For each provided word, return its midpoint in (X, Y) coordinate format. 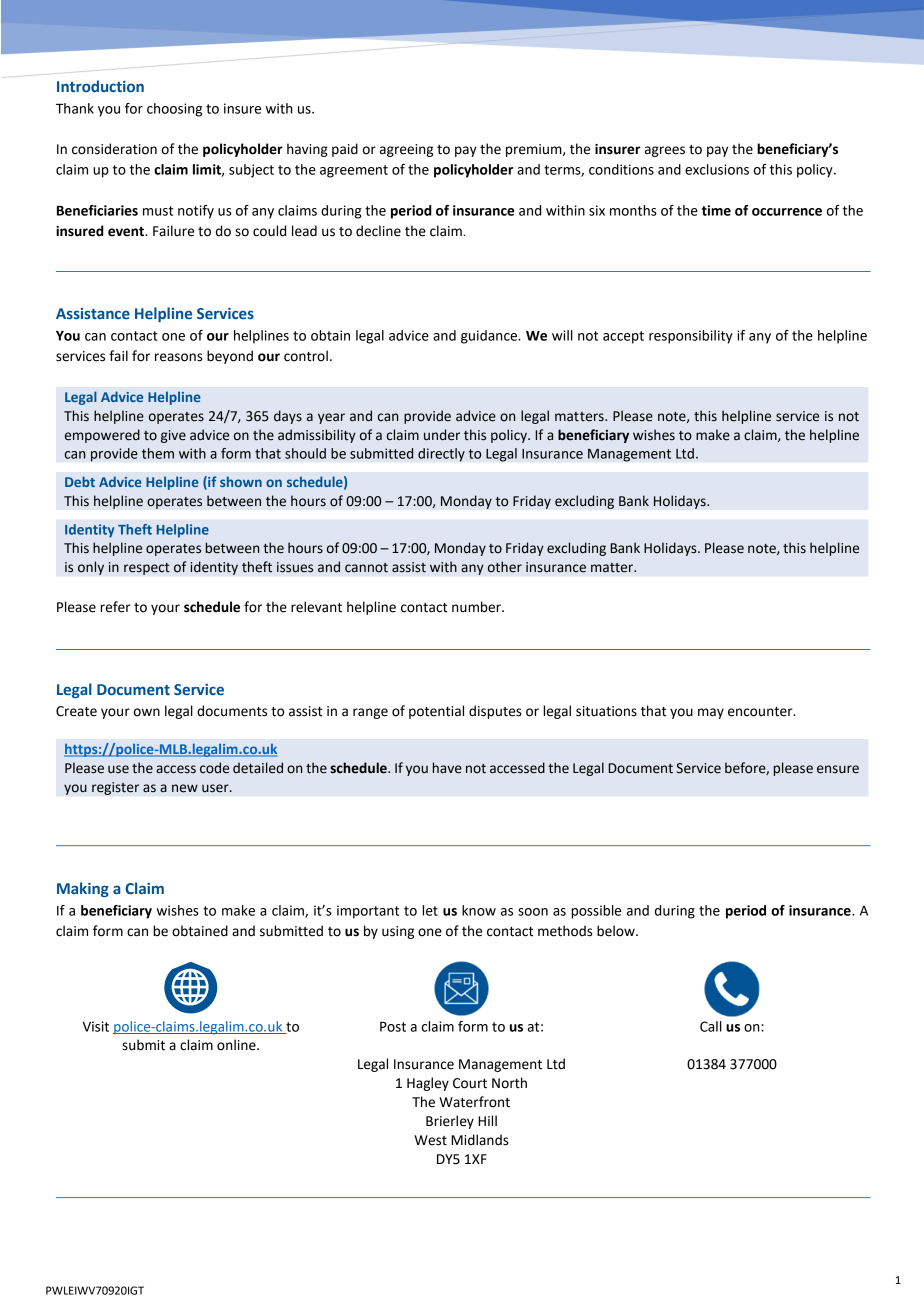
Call (711, 1026)
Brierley (450, 1122)
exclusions (717, 169)
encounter (761, 712)
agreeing (406, 150)
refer (115, 607)
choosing (174, 110)
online (237, 1045)
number (477, 607)
